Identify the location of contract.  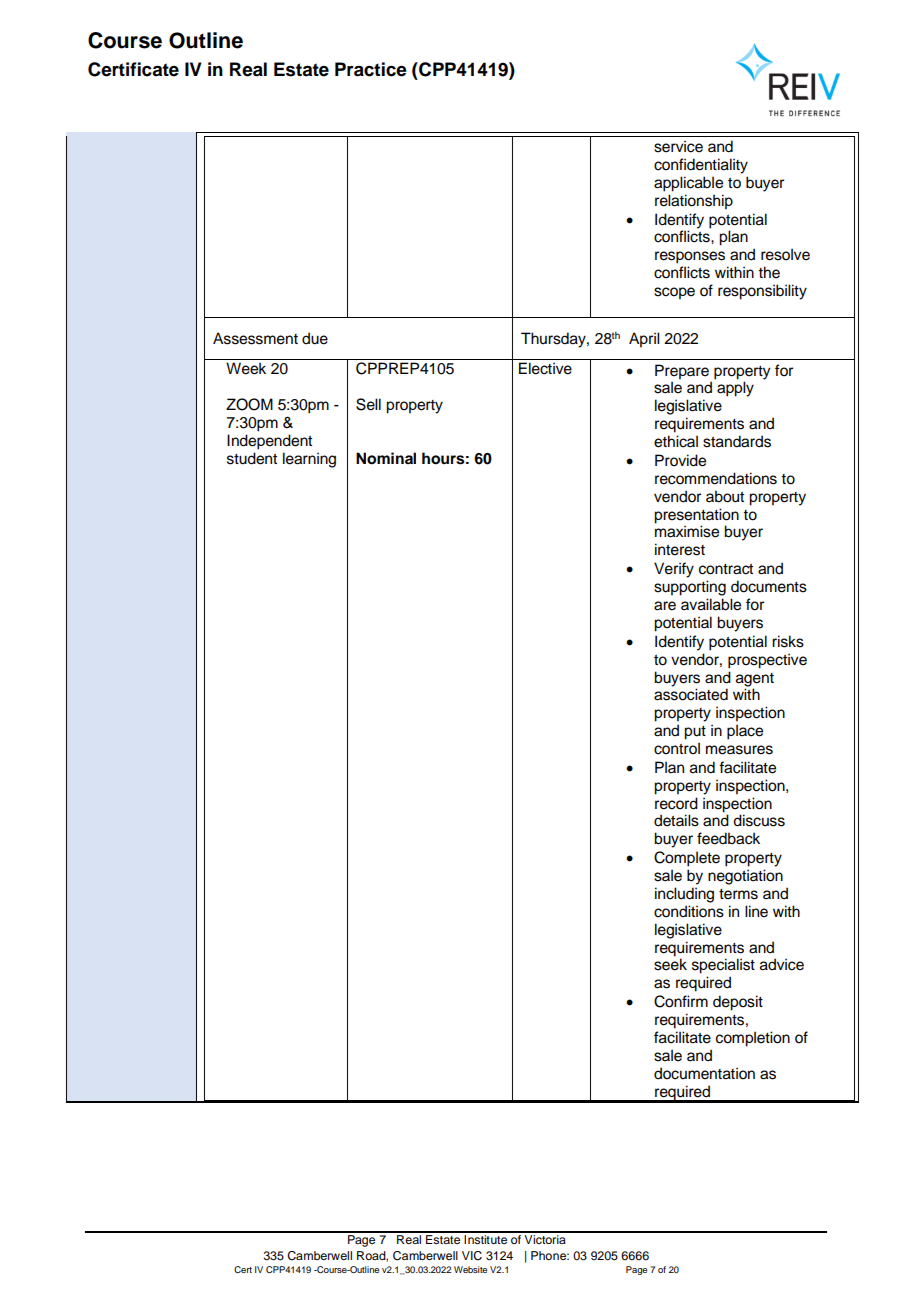
(726, 569).
